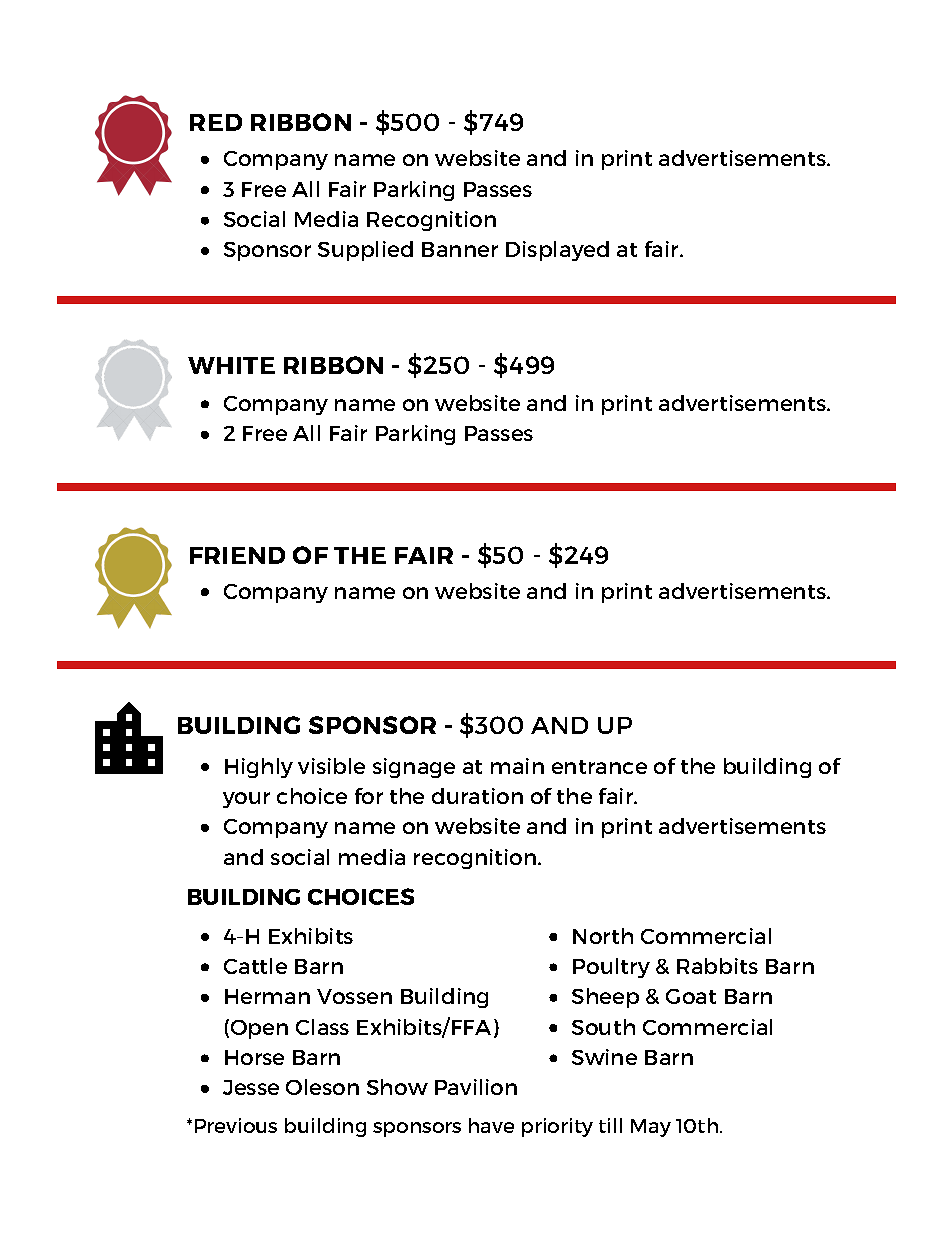 The width and height of the screenshot is (952, 1233). I want to click on Highly, so click(259, 768).
